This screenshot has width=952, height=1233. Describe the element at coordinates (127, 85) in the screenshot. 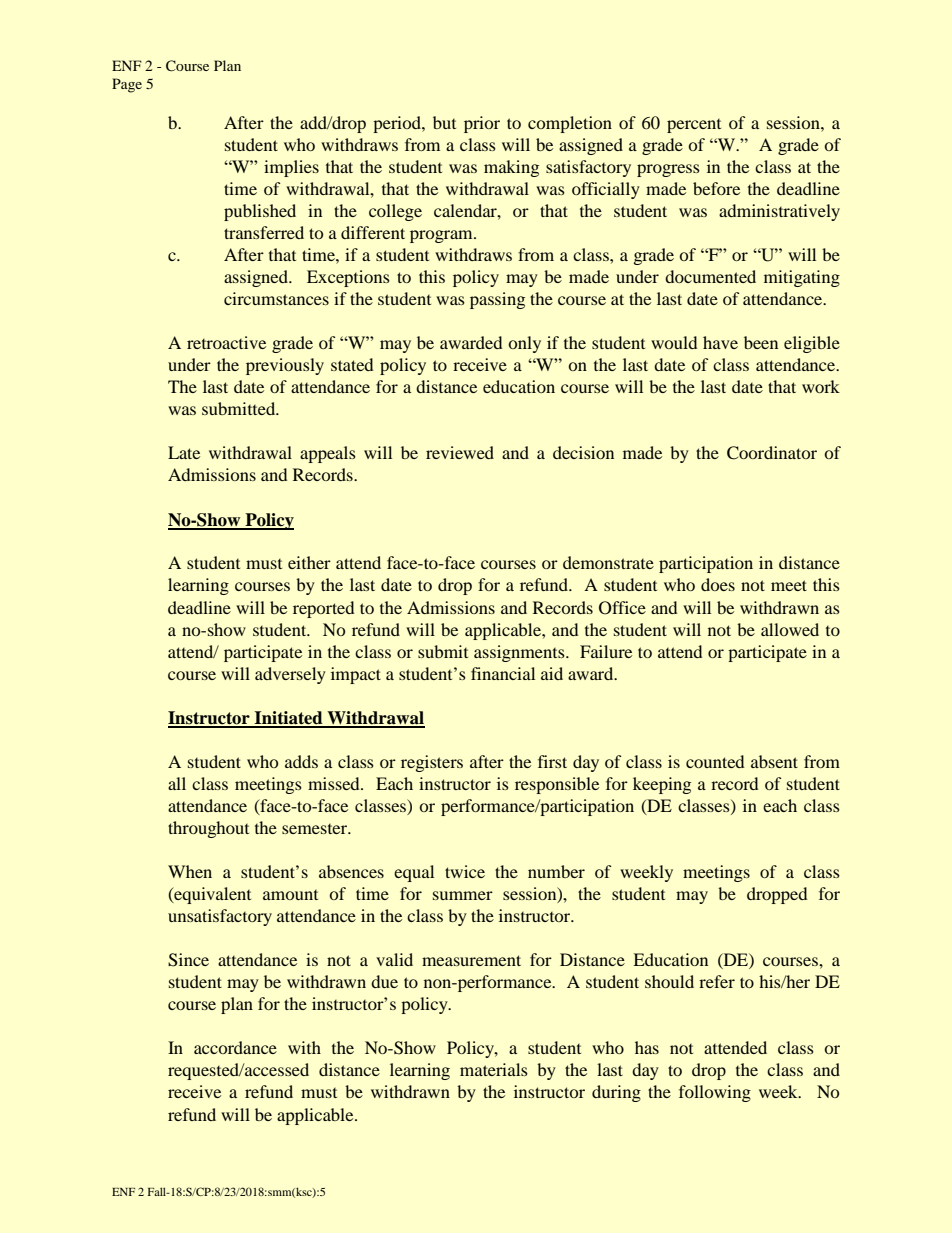

I see `Page` at that location.
